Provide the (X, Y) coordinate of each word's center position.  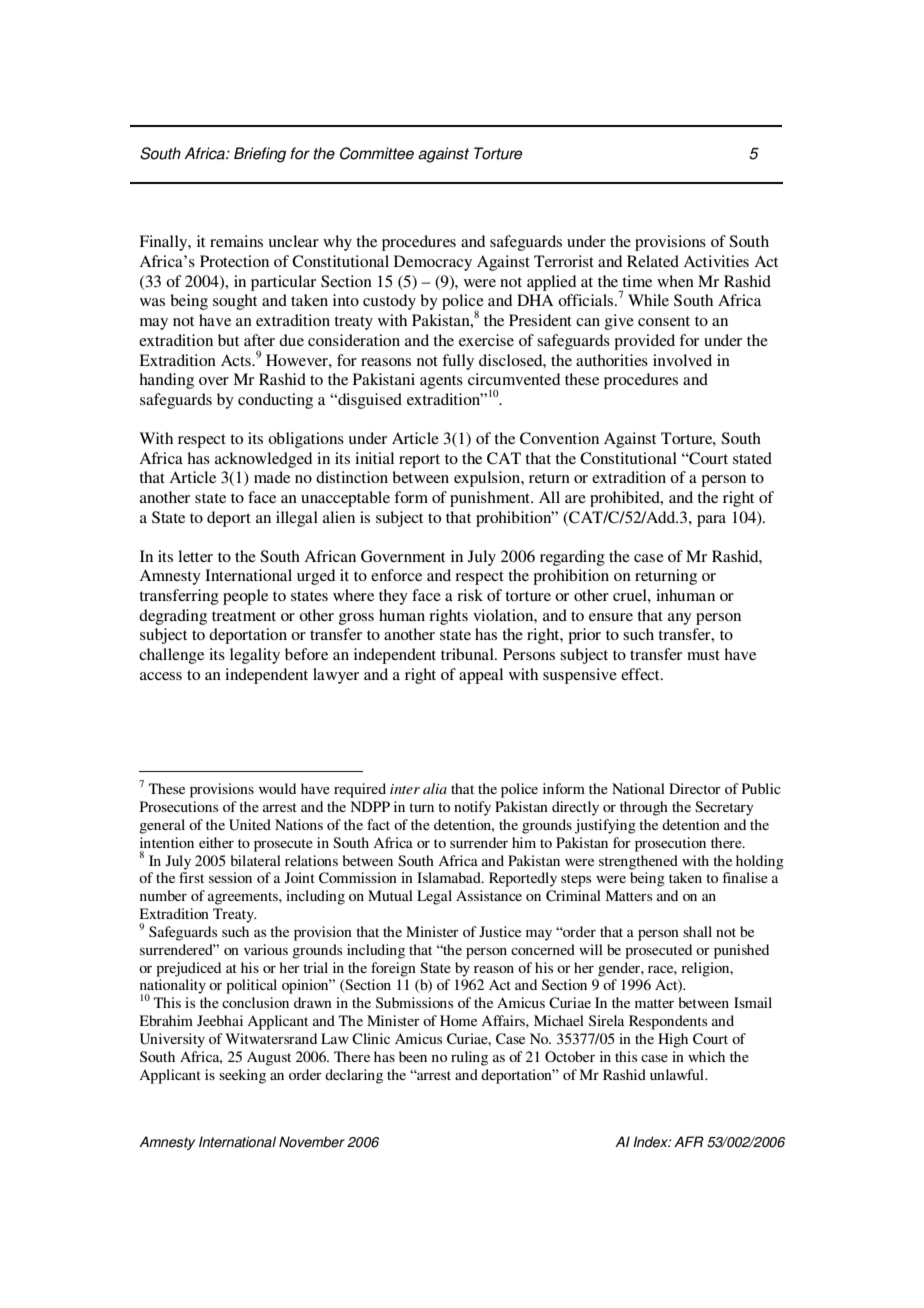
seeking (242, 1076)
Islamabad (450, 877)
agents (441, 382)
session (230, 877)
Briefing (260, 155)
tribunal (468, 654)
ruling (469, 1058)
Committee (377, 153)
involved (682, 360)
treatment (244, 616)
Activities (716, 261)
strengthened (638, 862)
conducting (275, 401)
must (703, 655)
